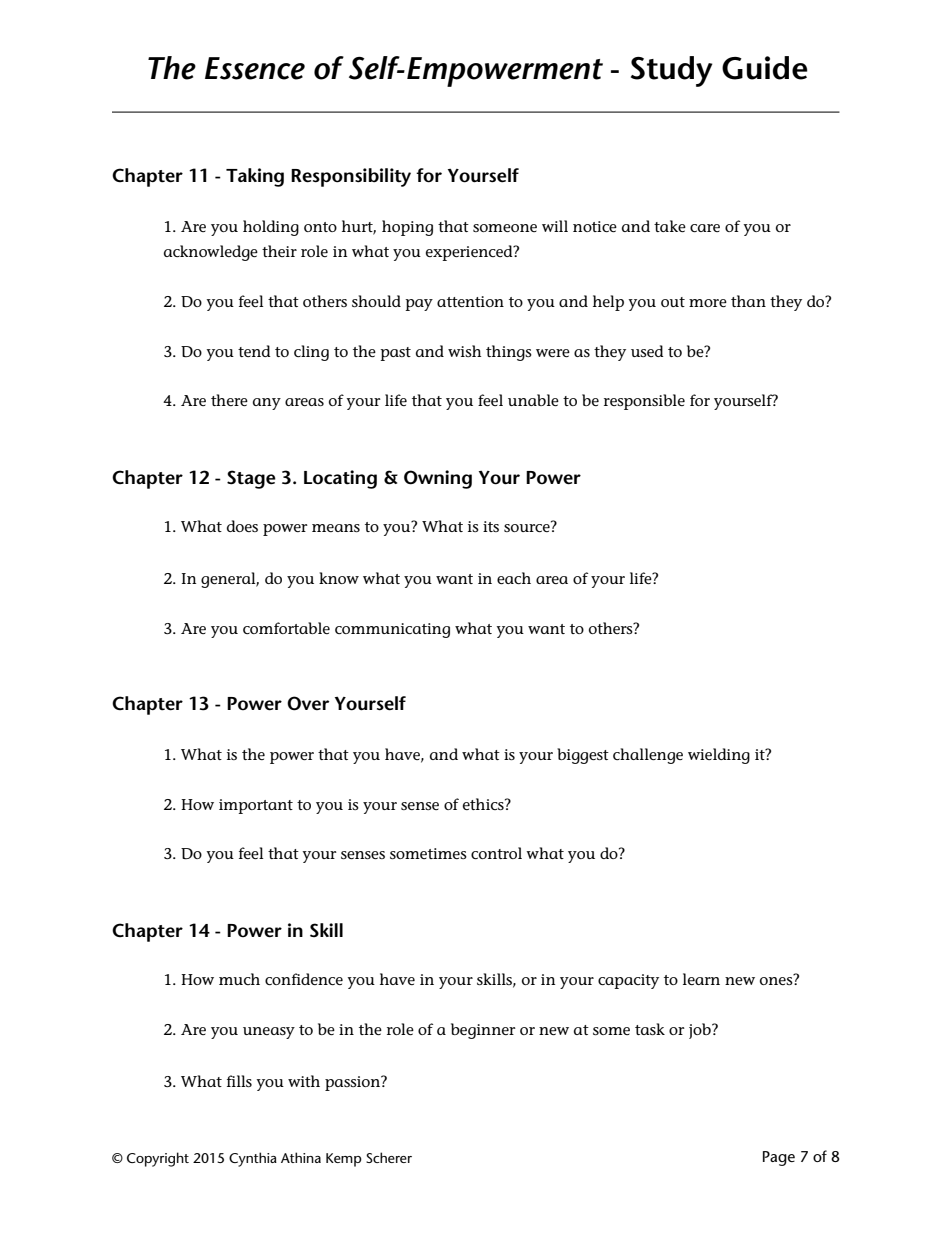  Describe the element at coordinates (779, 1158) in the image. I see `Page` at that location.
